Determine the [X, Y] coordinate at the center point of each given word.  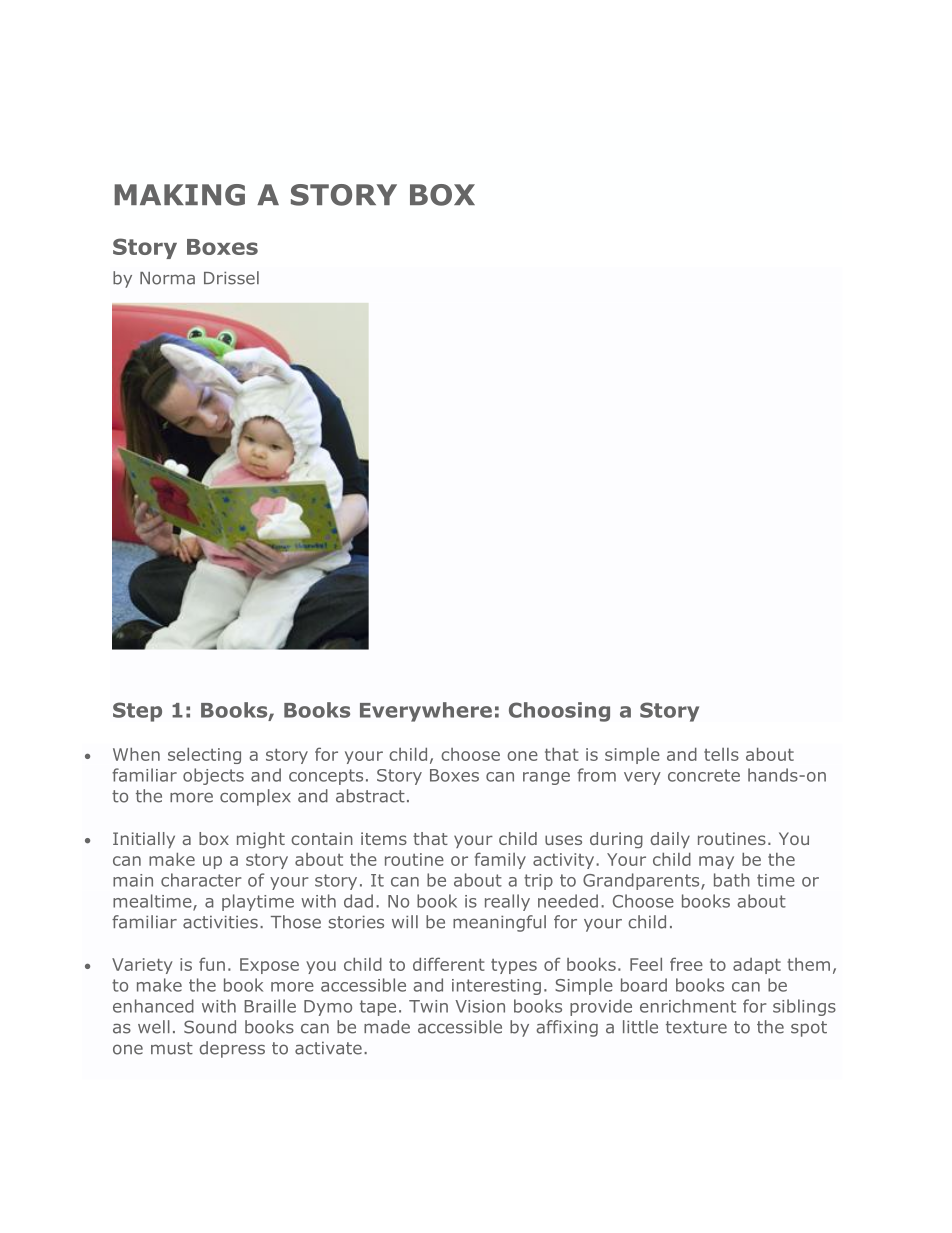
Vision [480, 1006]
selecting [204, 756]
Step [137, 712]
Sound [210, 1027]
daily [670, 840]
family [500, 860]
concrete [704, 775]
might [261, 840]
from [596, 775]
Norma [167, 278]
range [546, 778]
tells [721, 754]
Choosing [559, 712]
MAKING [179, 195]
